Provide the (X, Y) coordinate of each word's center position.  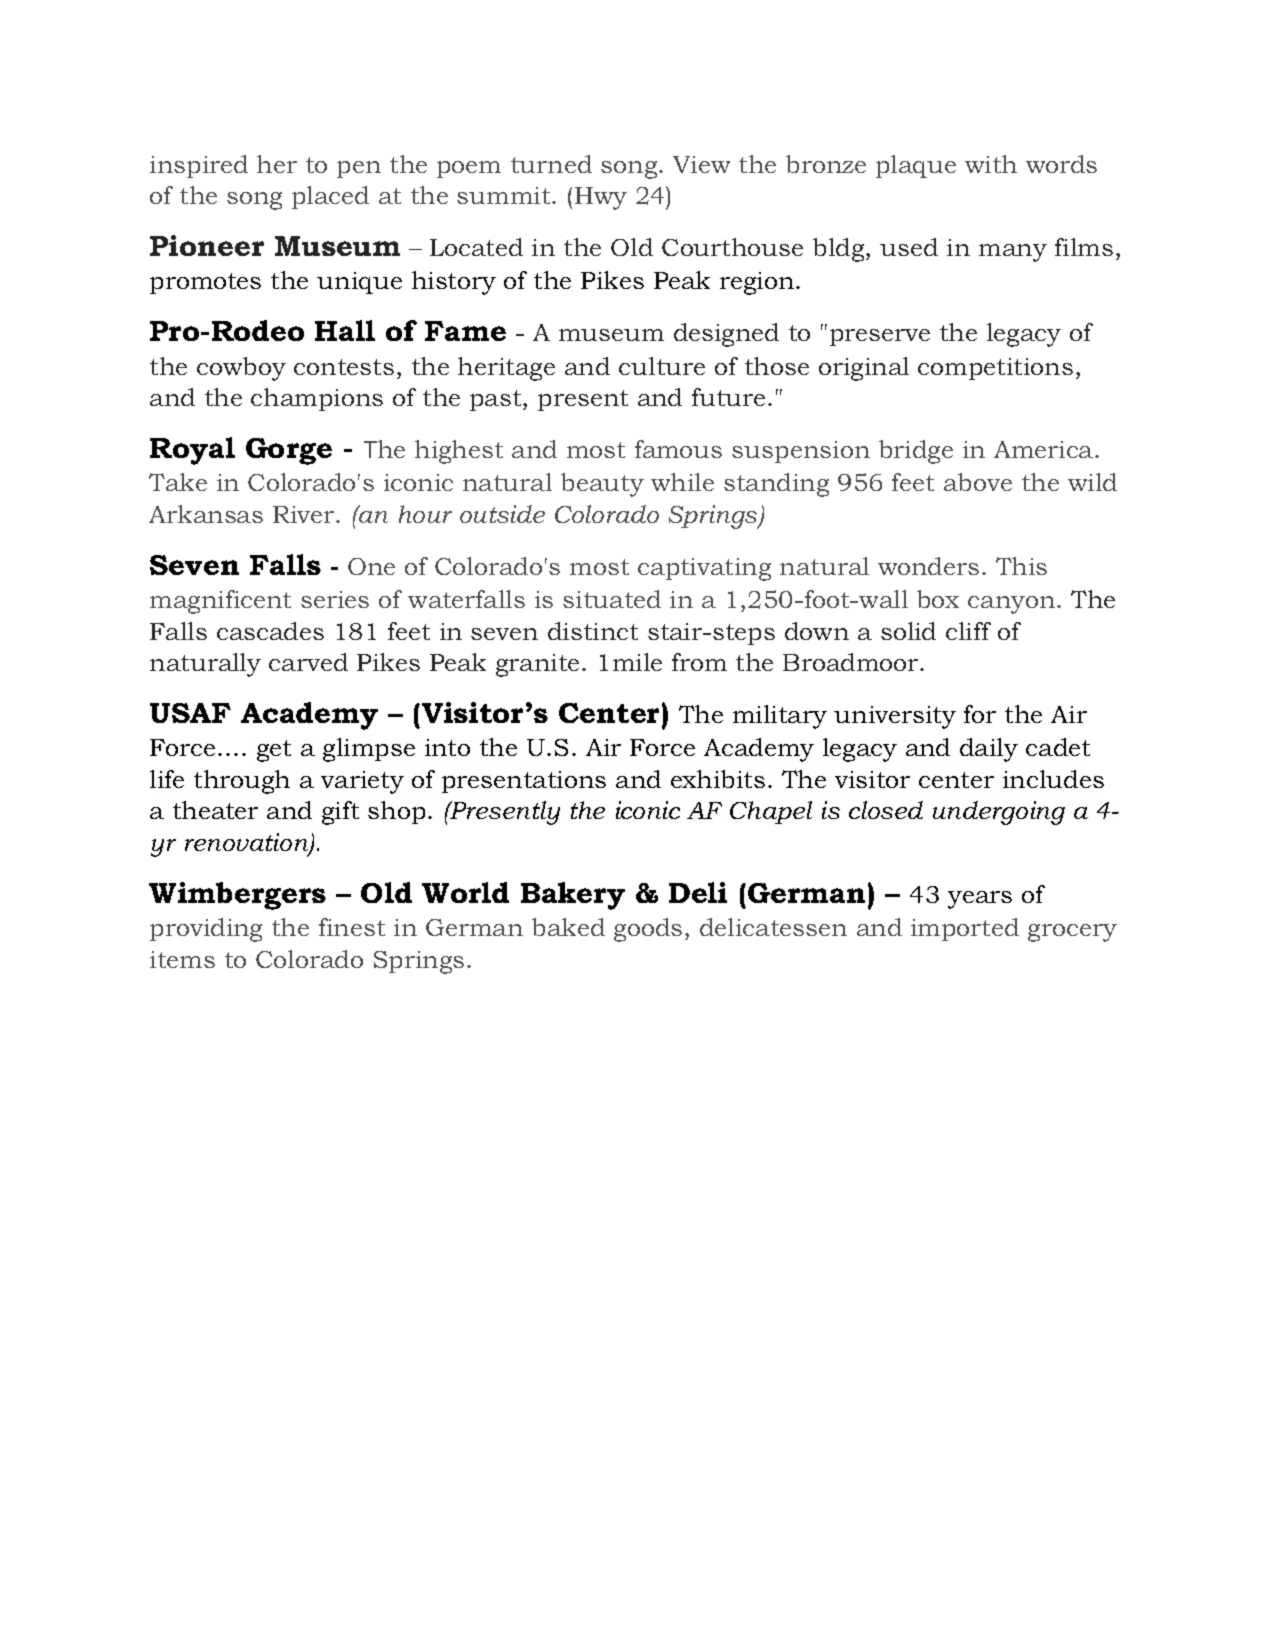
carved (308, 662)
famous (678, 449)
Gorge (289, 451)
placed (330, 197)
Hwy (601, 198)
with (991, 164)
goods (648, 930)
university (895, 717)
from (699, 662)
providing (206, 930)
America (1045, 449)
